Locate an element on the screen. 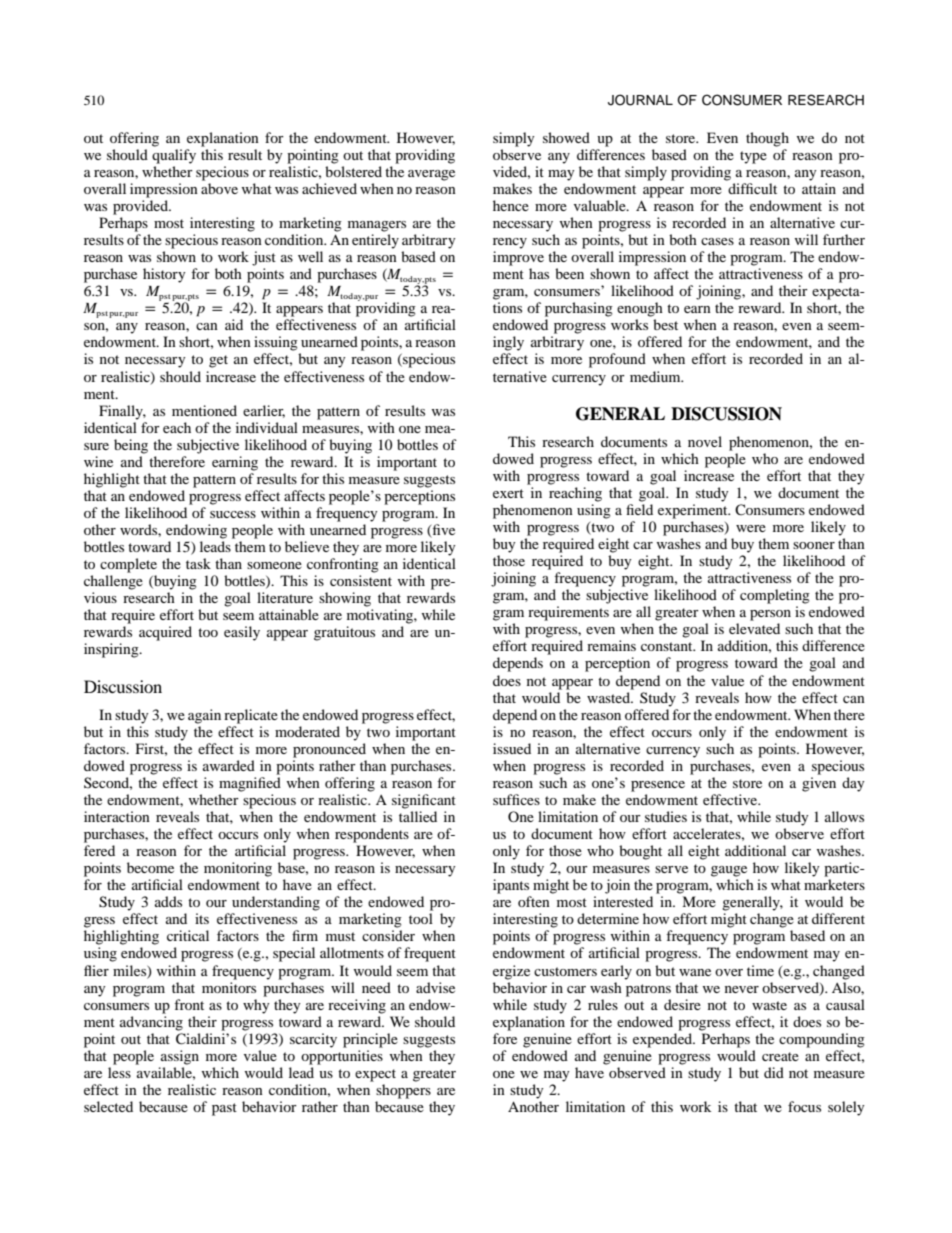 The width and height of the screenshot is (952, 1233). person is located at coordinates (770, 615).
